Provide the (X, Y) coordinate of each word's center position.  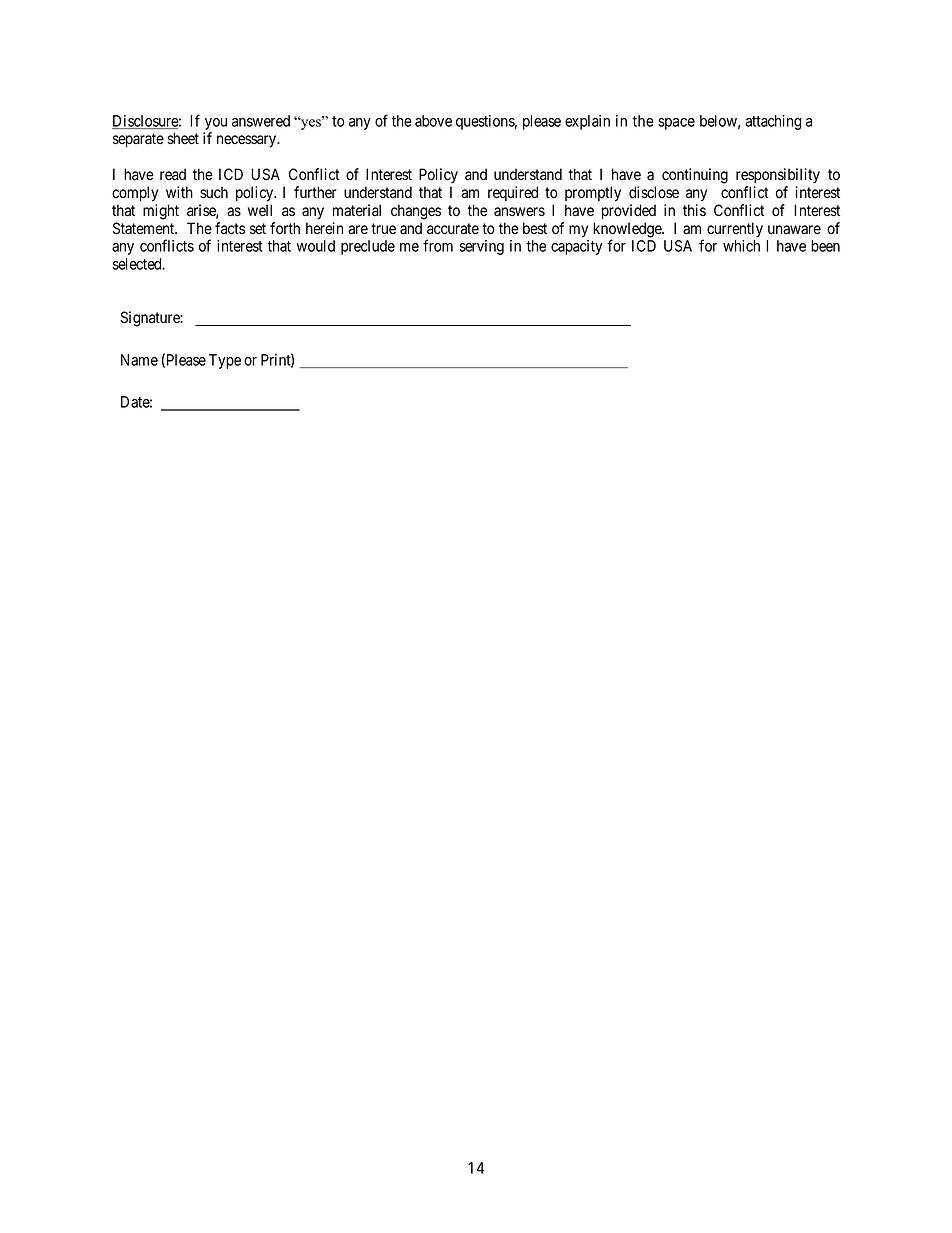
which (741, 246)
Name (139, 360)
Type (225, 361)
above (433, 121)
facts (230, 228)
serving (481, 247)
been (825, 246)
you (215, 125)
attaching (773, 122)
